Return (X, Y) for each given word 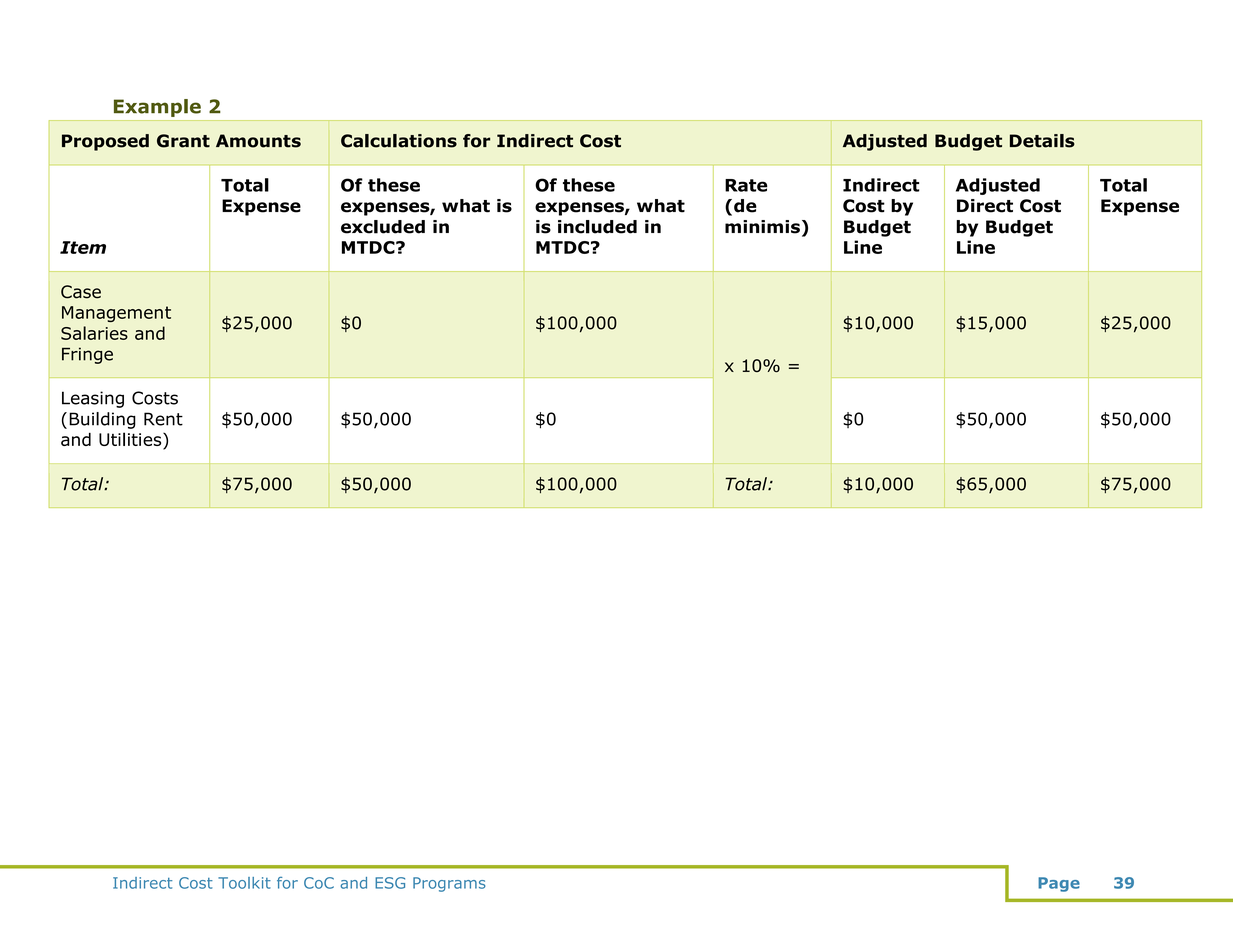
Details (1042, 141)
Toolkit (244, 883)
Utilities (131, 440)
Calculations (399, 141)
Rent (163, 419)
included (597, 227)
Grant (183, 141)
